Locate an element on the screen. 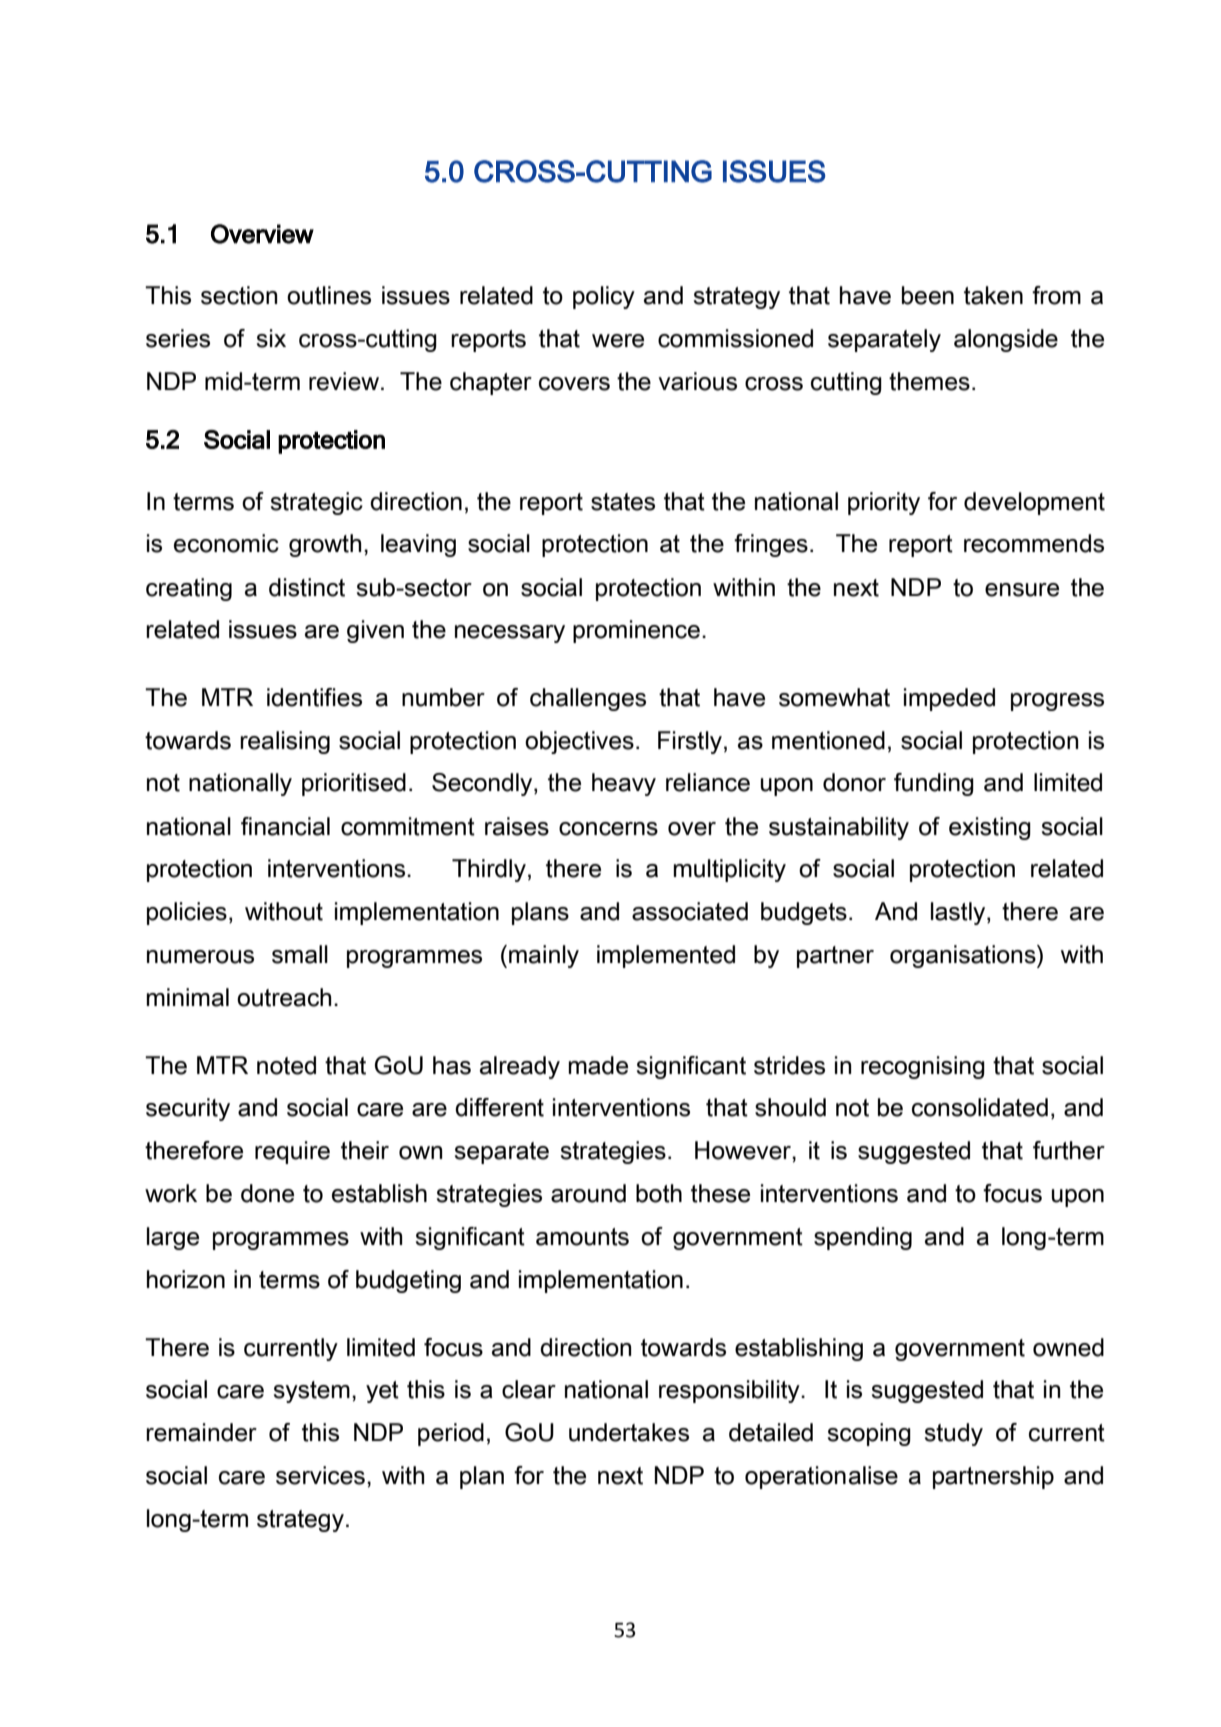 The width and height of the screenshot is (1221, 1727). six is located at coordinates (271, 338).
